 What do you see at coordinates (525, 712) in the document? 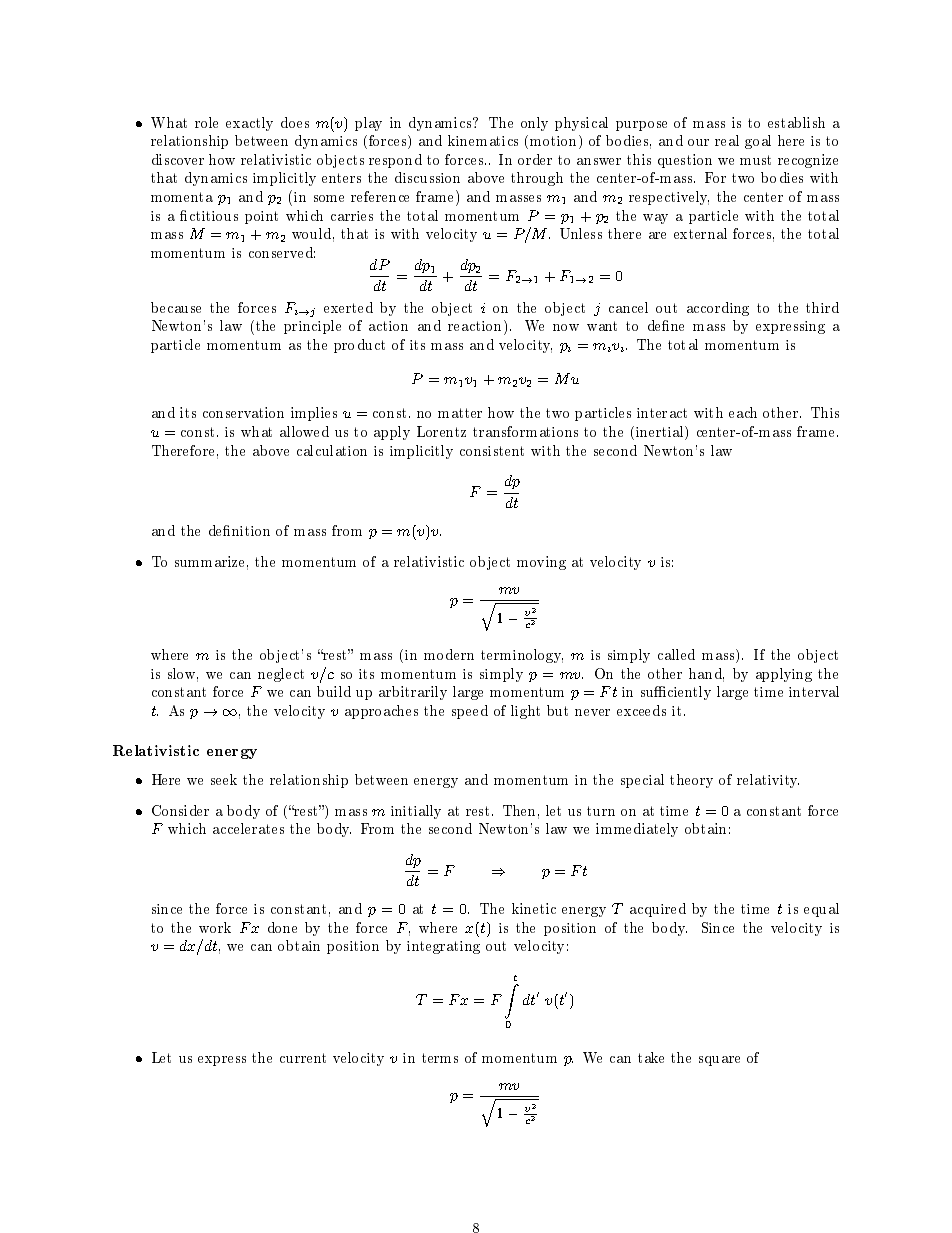
I see `light` at bounding box center [525, 712].
